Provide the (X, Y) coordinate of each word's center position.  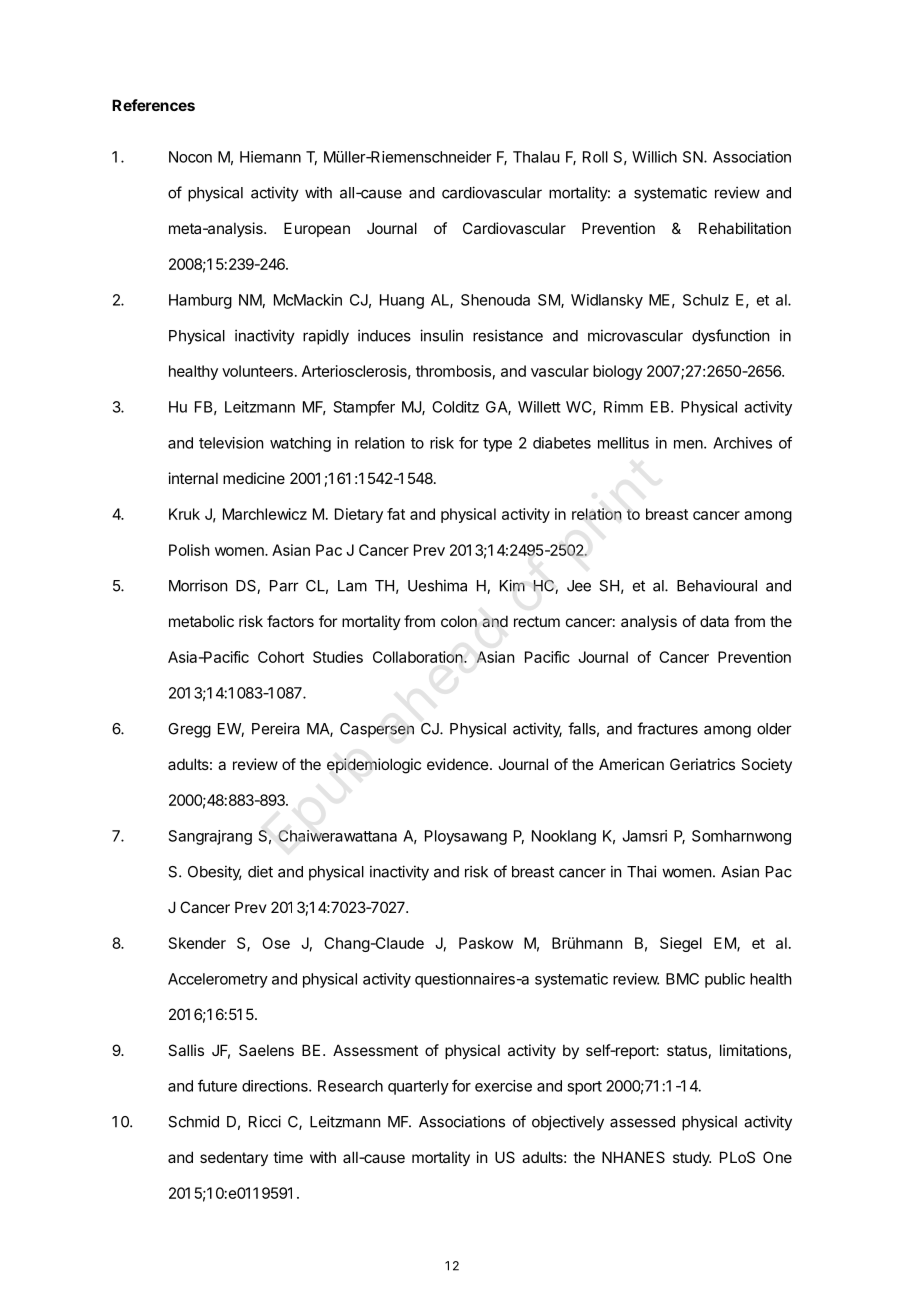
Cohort (281, 657)
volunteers (257, 371)
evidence (458, 764)
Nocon (190, 157)
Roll (595, 157)
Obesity (215, 873)
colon (459, 621)
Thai (642, 871)
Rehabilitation (745, 228)
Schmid (193, 1121)
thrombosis (453, 371)
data (714, 621)
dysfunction (730, 337)
